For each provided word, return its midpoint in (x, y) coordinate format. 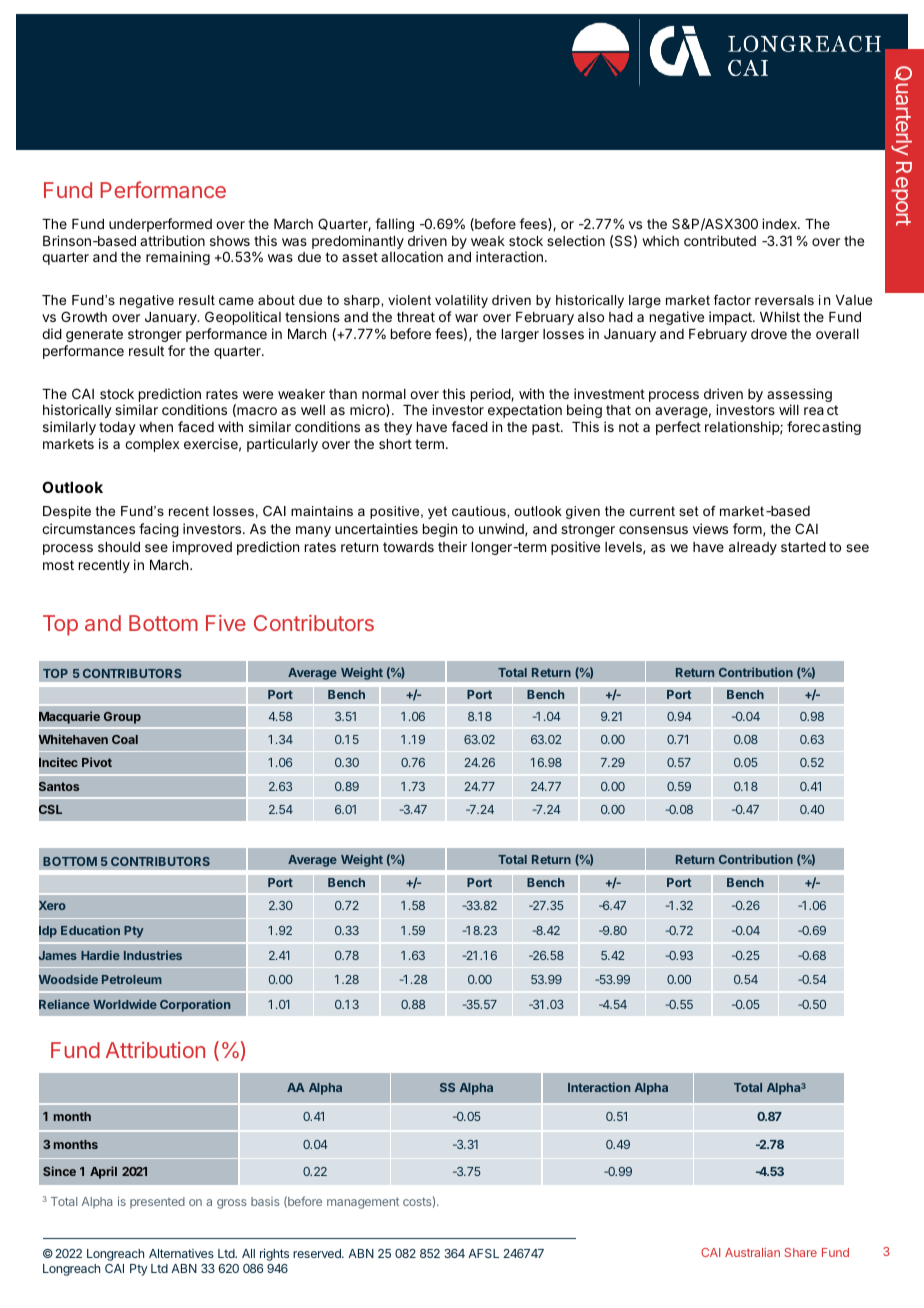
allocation (412, 256)
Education (90, 930)
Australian (752, 1252)
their (452, 546)
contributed (720, 240)
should (119, 547)
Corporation (195, 1005)
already (753, 548)
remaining (178, 258)
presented (157, 1202)
